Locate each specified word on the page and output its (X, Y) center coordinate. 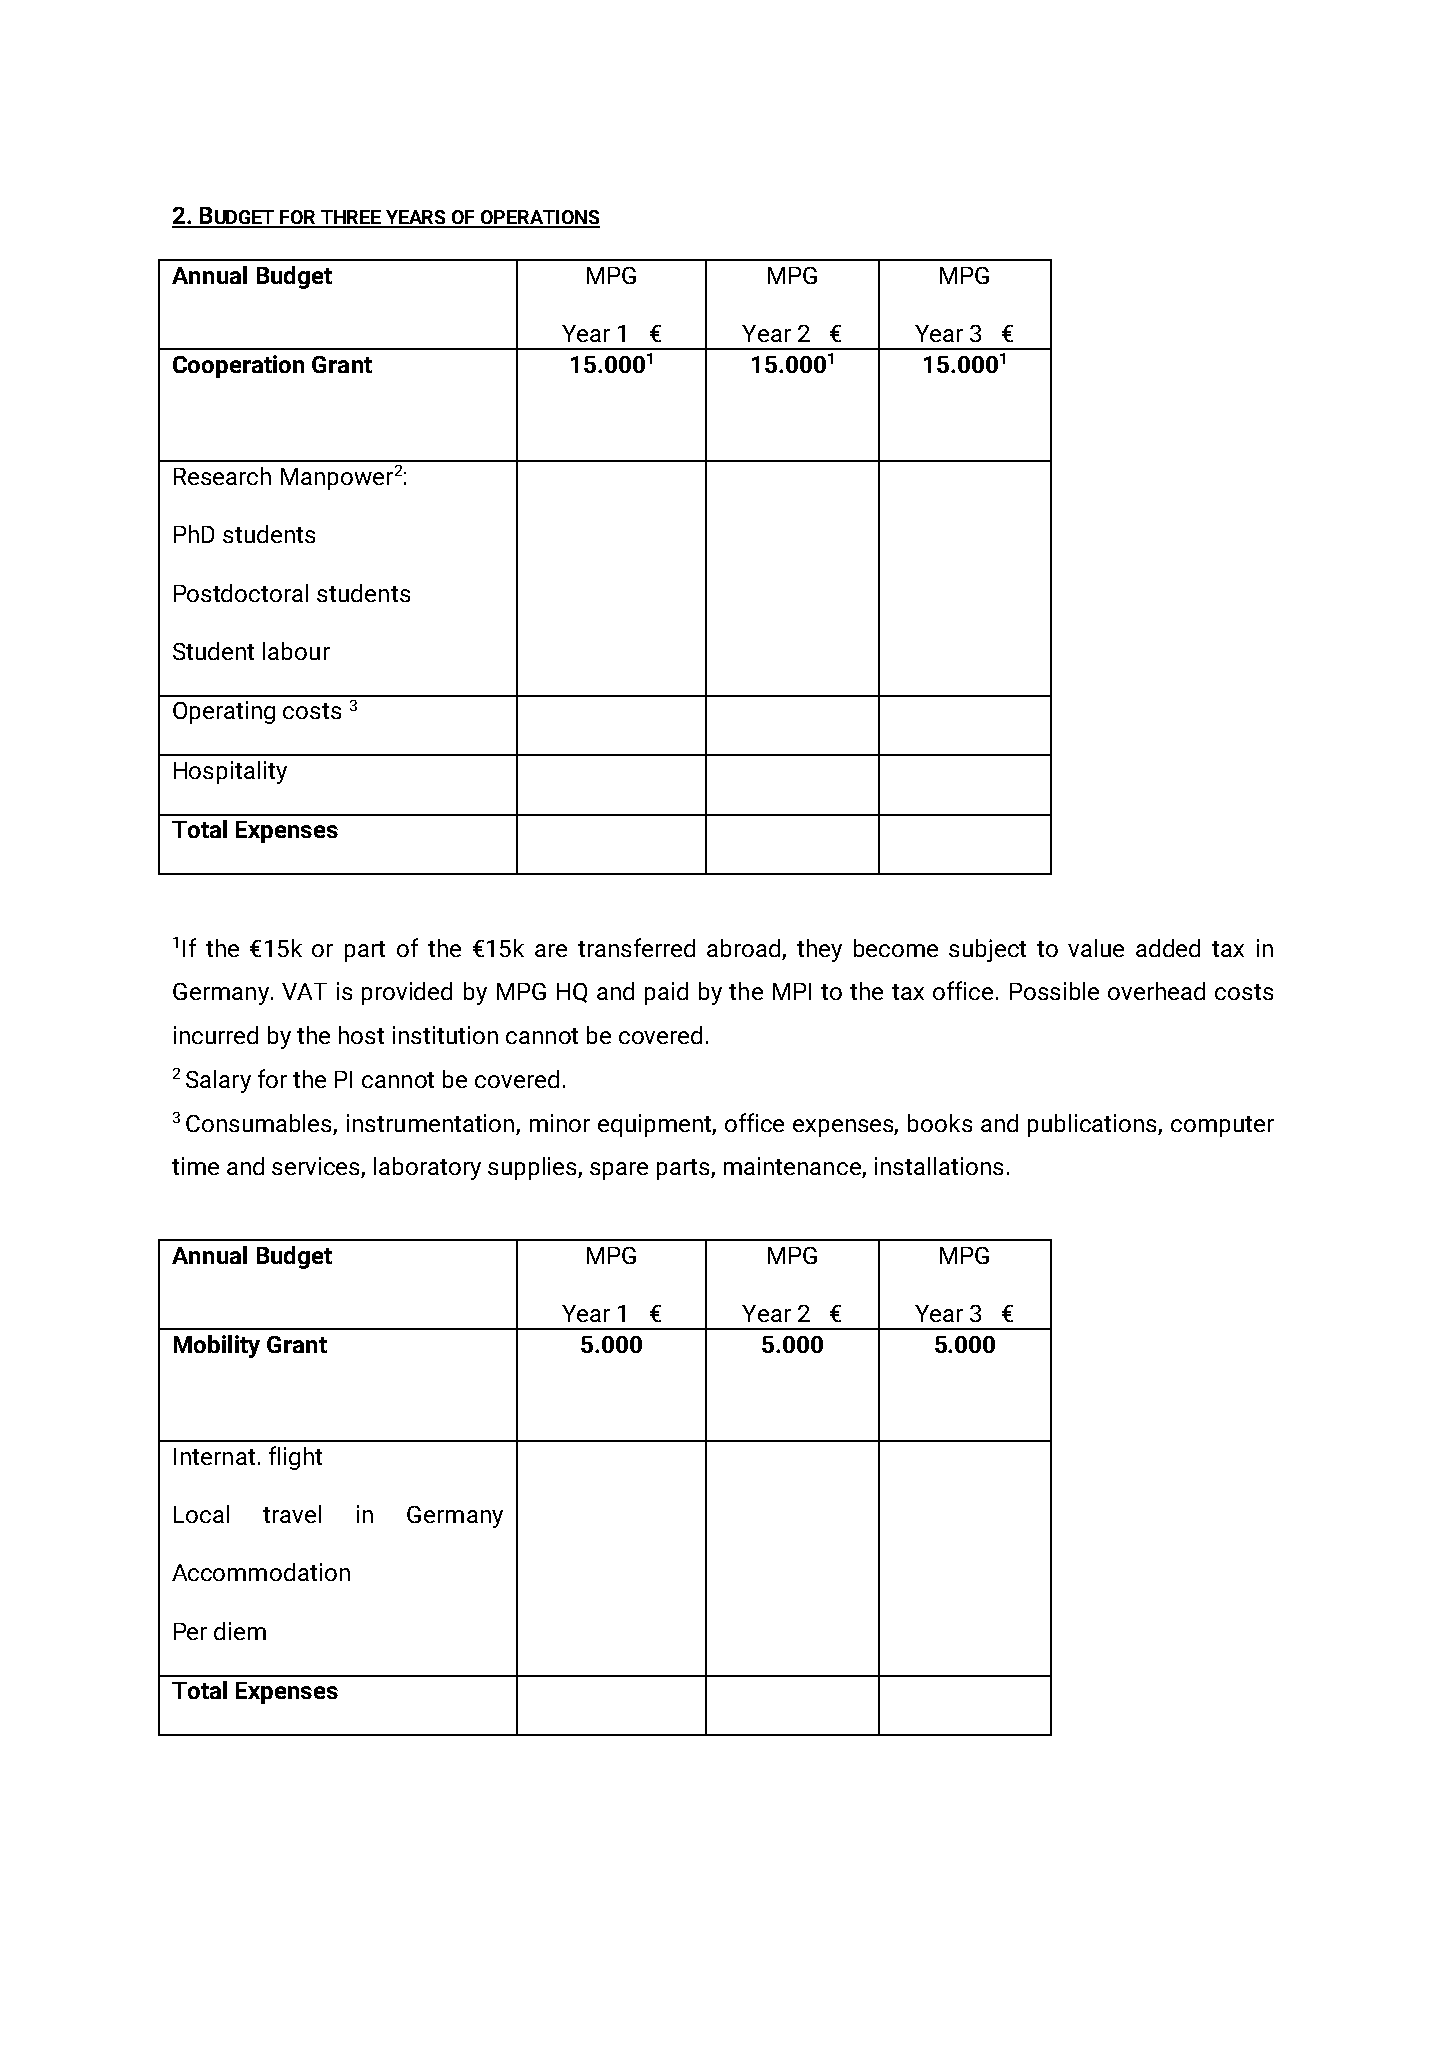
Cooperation (238, 366)
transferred (636, 947)
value (1096, 948)
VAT (304, 991)
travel (292, 1514)
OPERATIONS (539, 218)
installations (939, 1166)
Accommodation (261, 1572)
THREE (351, 218)
